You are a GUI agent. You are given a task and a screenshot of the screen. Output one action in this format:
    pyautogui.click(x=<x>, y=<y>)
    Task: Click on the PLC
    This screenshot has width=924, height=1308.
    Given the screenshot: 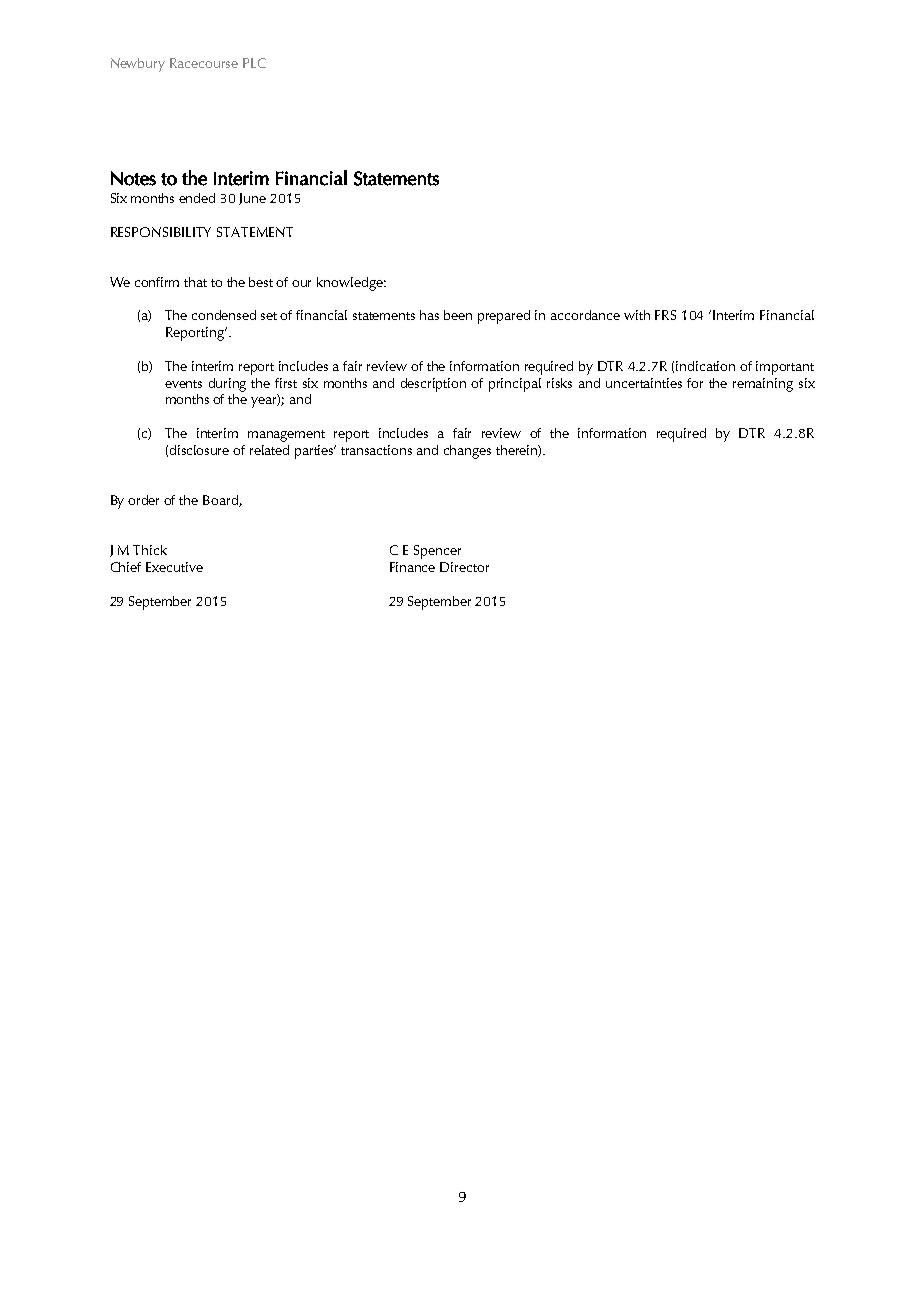 What is the action you would take?
    pyautogui.click(x=254, y=63)
